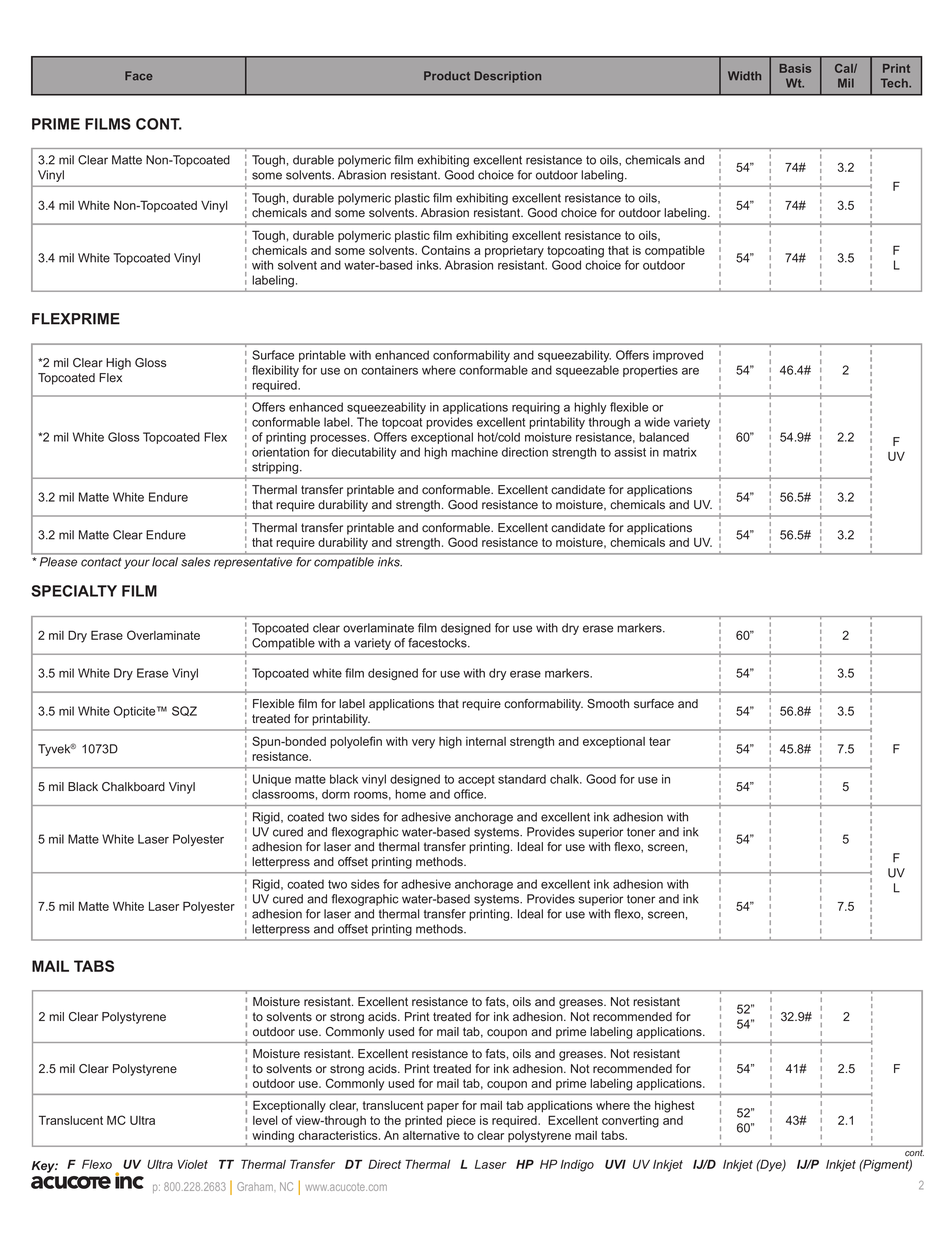 This screenshot has width=952, height=1233. Describe the element at coordinates (507, 77) in the screenshot. I see `Description` at that location.
